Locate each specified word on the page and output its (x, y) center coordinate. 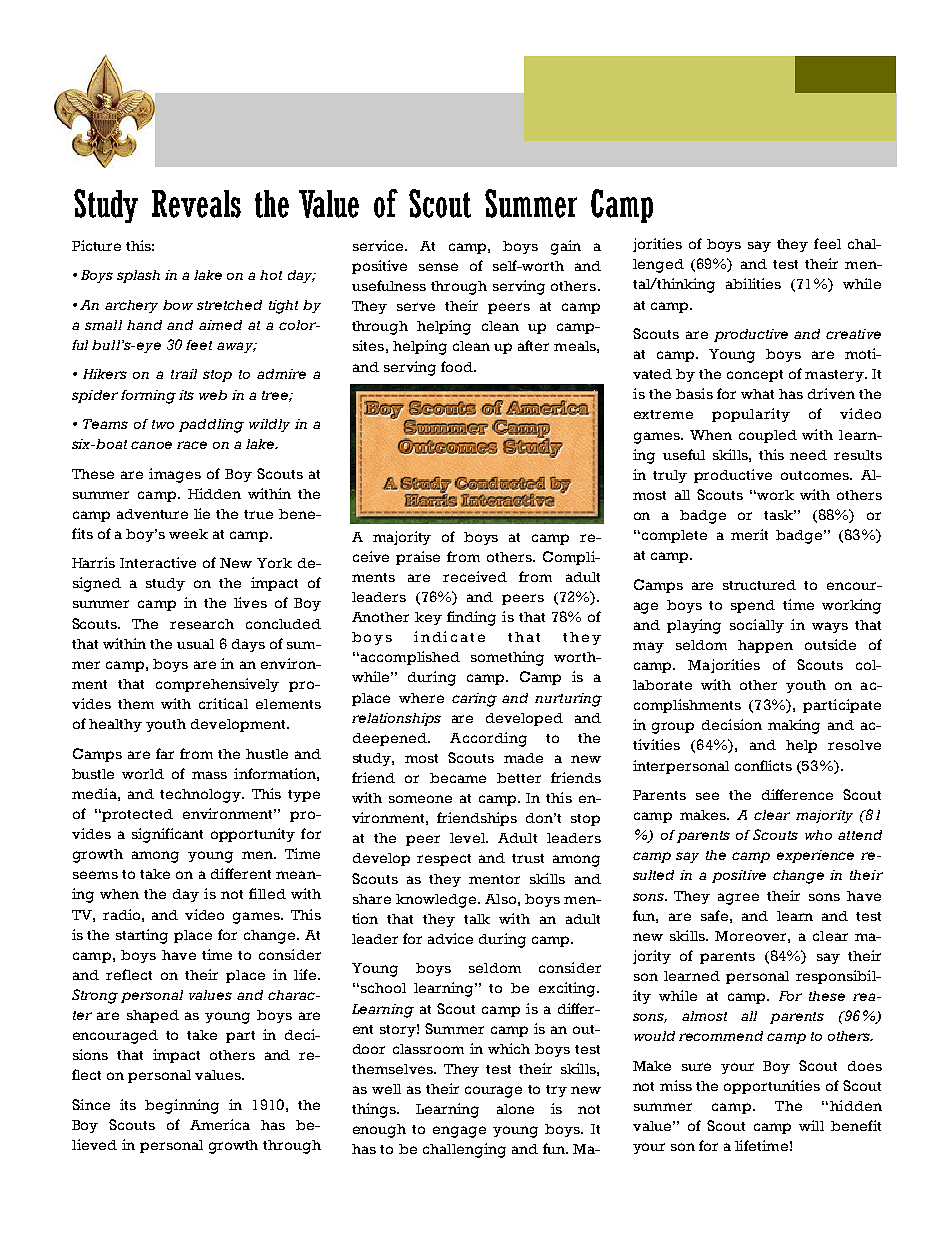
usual (195, 644)
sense (438, 267)
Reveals (196, 204)
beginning (182, 1106)
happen (765, 646)
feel (827, 243)
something (507, 658)
